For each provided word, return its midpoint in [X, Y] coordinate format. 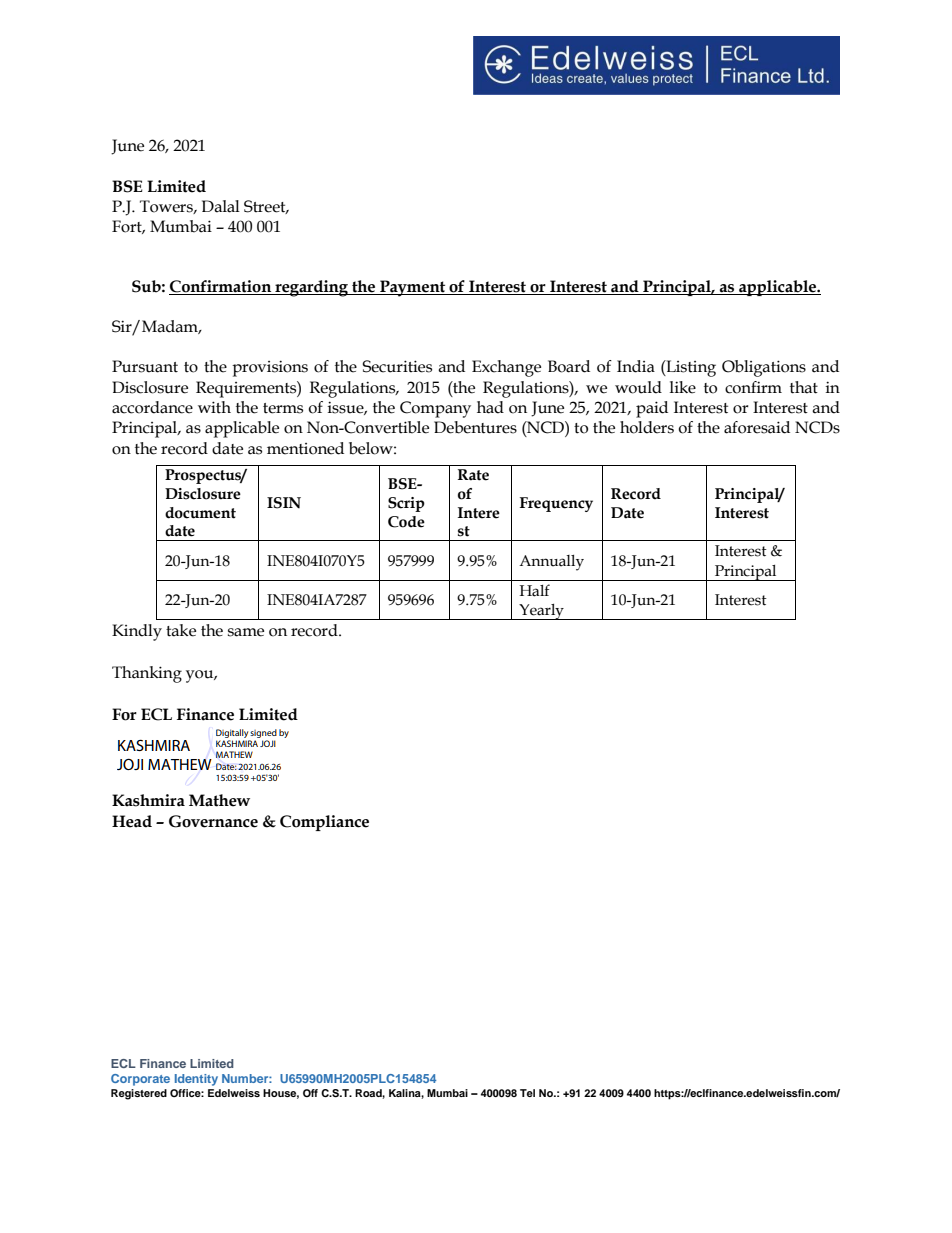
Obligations [764, 368]
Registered [139, 1094]
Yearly [541, 612]
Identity [196, 1080]
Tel [527, 1093]
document [200, 513]
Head [132, 821]
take [181, 630]
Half [535, 590]
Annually [551, 563]
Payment [413, 288]
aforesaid [757, 427]
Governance [213, 821]
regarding [312, 288]
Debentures [475, 427]
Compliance [324, 823]
